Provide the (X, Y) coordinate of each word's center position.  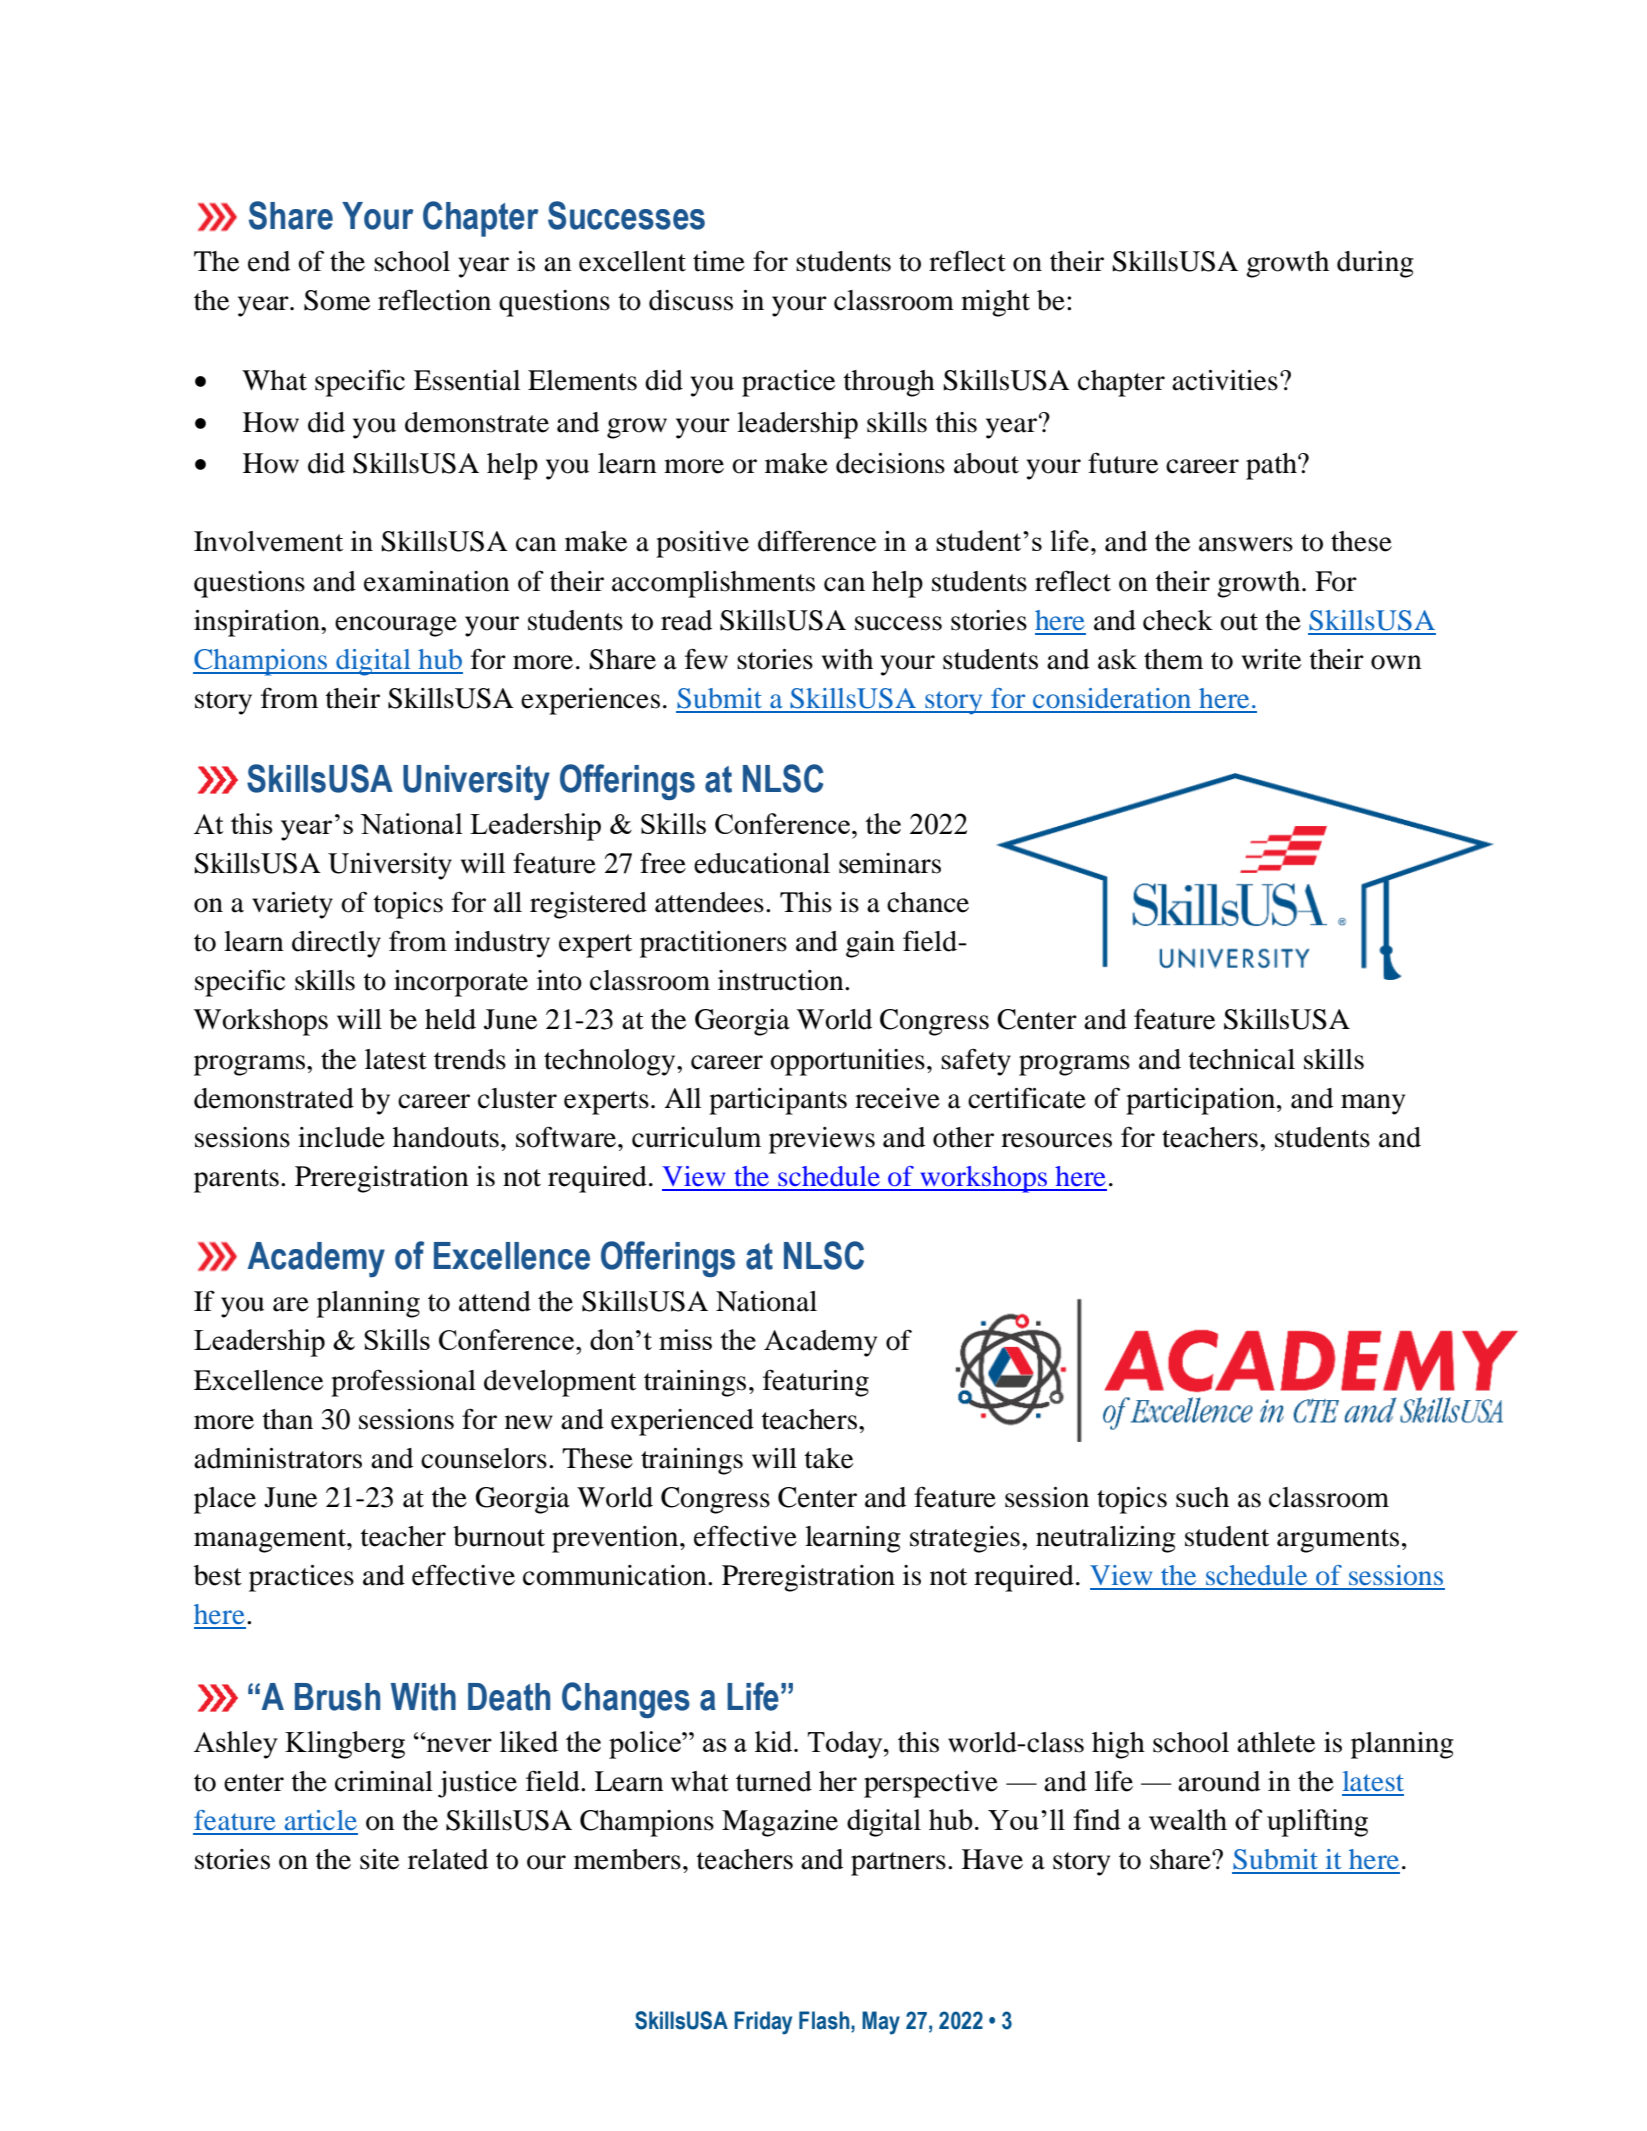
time (719, 261)
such (1202, 1497)
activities (1225, 380)
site (379, 1859)
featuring (816, 1383)
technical (1242, 1059)
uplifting (1317, 1823)
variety (292, 905)
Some (337, 300)
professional (403, 1383)
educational (762, 863)
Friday (763, 2023)
